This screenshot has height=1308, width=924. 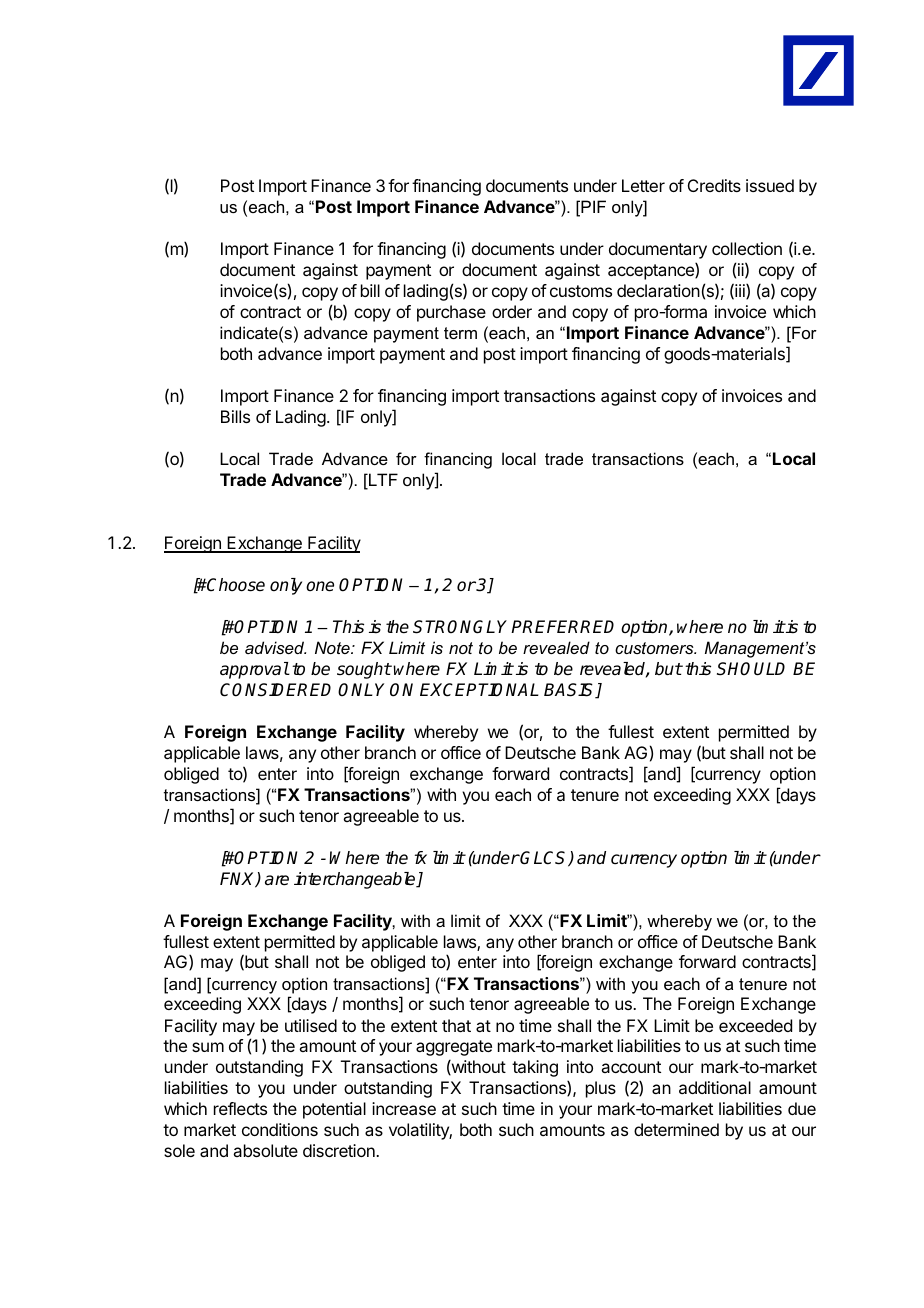 I want to click on exceeded, so click(x=755, y=1025).
